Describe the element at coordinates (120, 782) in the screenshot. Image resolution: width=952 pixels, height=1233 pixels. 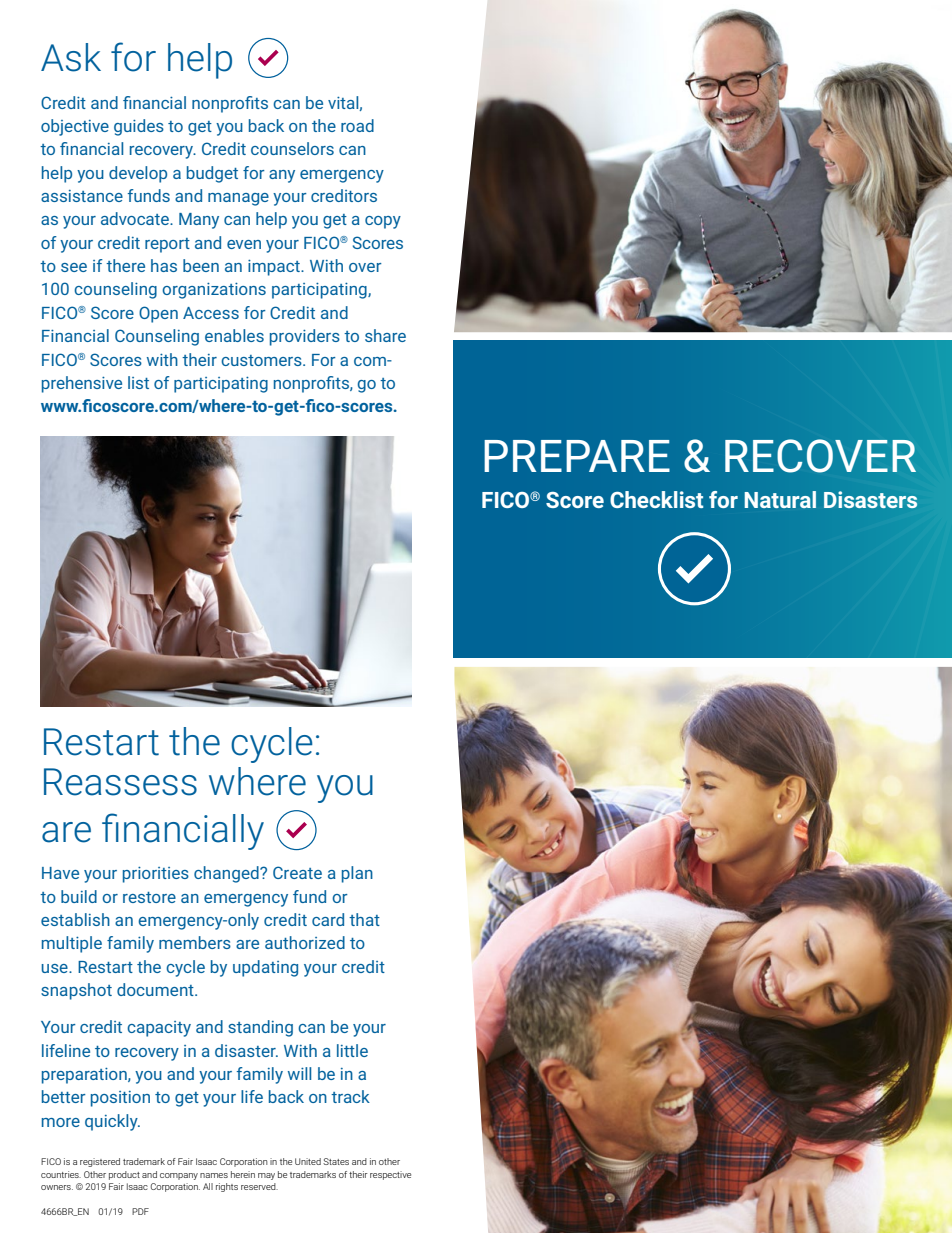
I see `Reassess` at that location.
